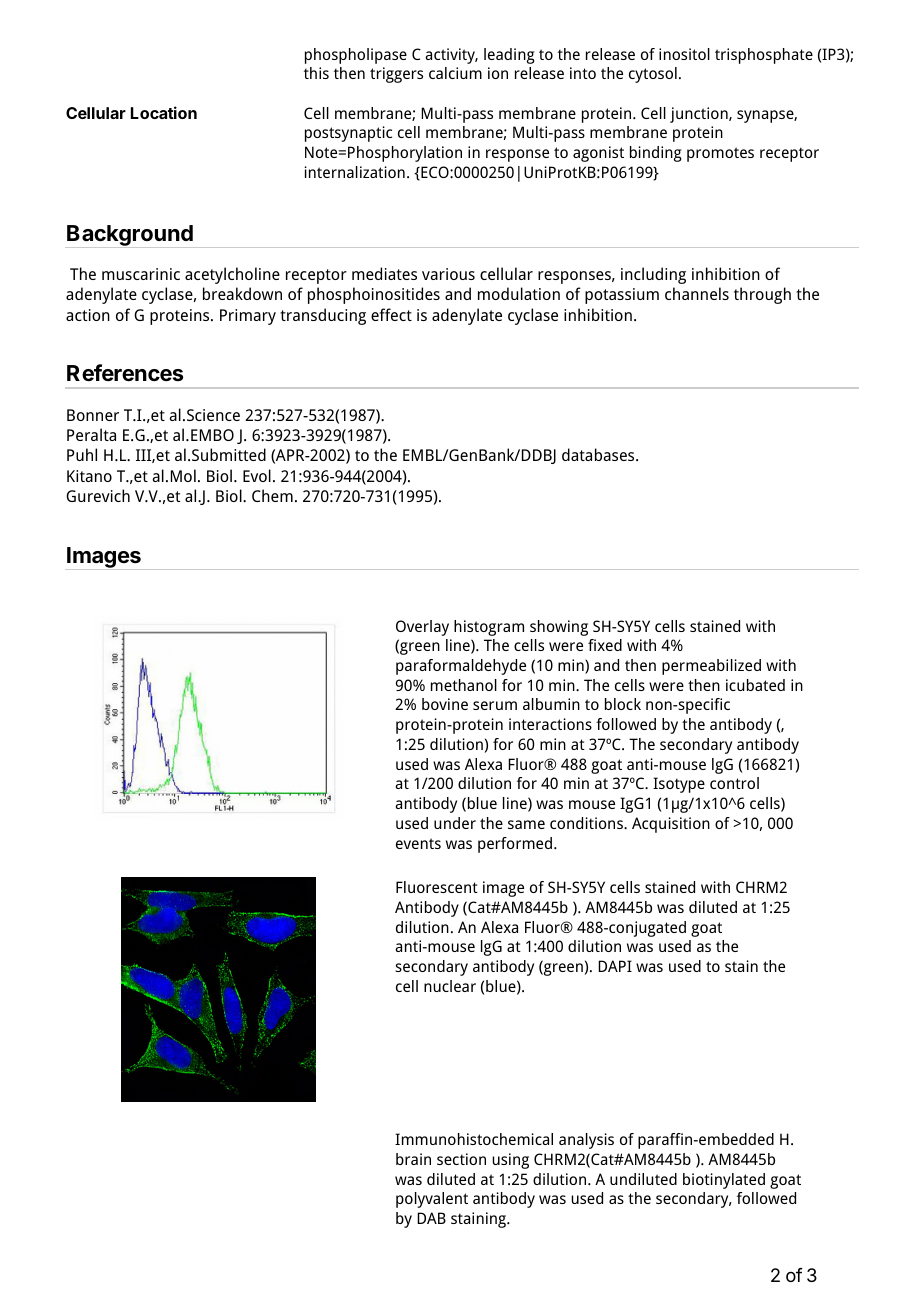 Image resolution: width=924 pixels, height=1308 pixels. I want to click on events, so click(418, 843).
